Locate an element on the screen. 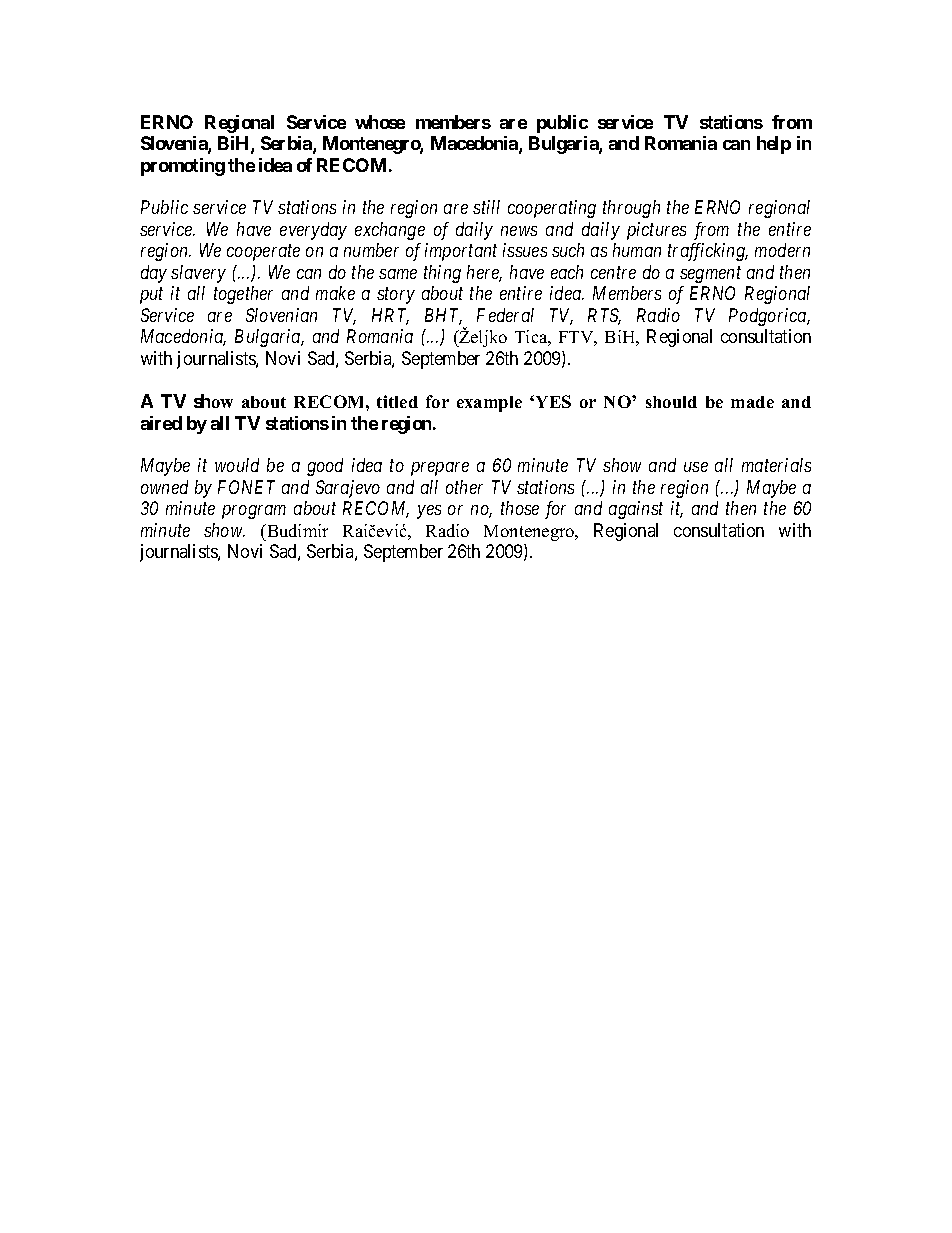 The width and height of the screenshot is (952, 1233). promoting is located at coordinates (183, 167).
